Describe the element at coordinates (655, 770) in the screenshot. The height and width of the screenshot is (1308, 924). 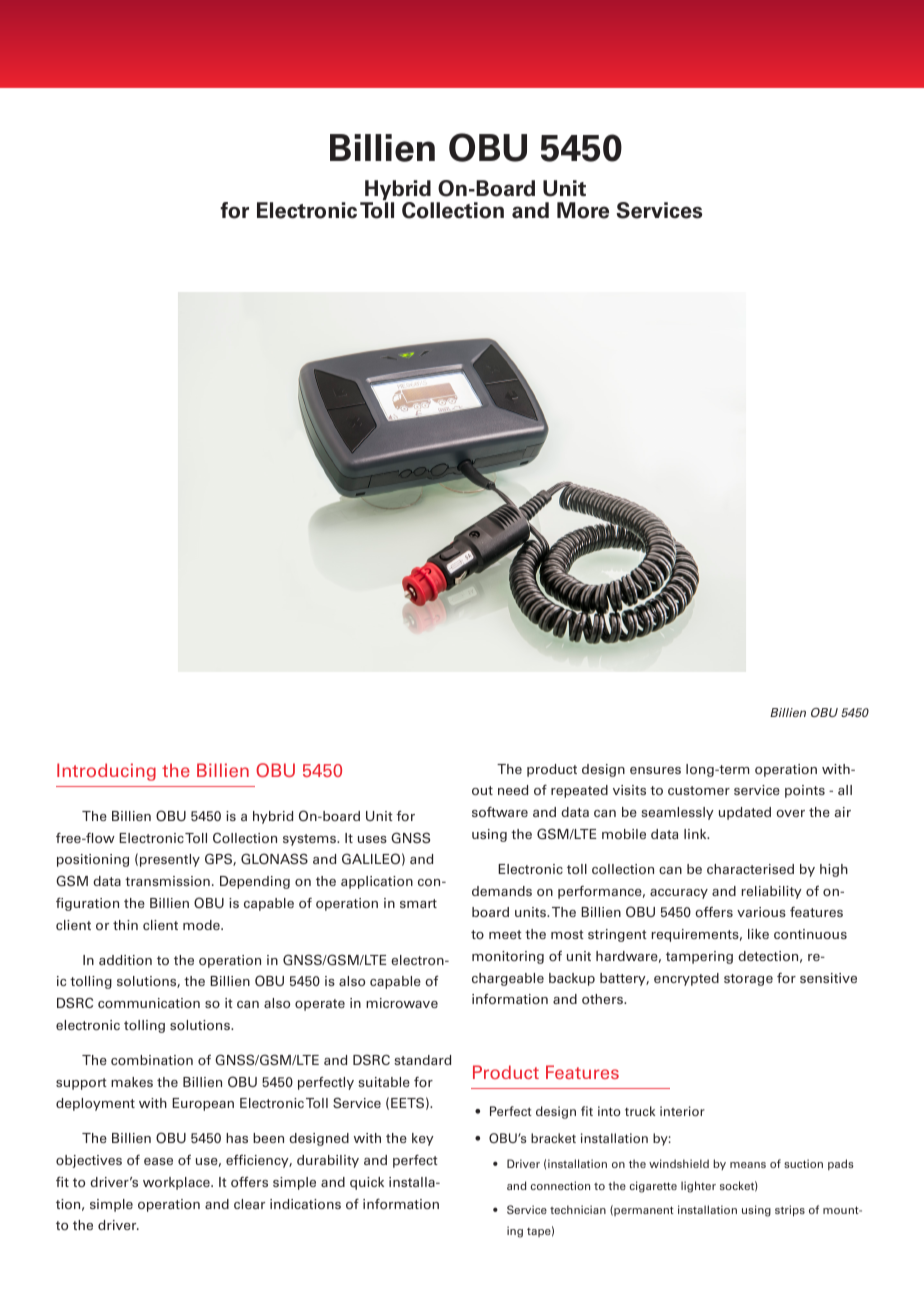
I see `ensures` at that location.
